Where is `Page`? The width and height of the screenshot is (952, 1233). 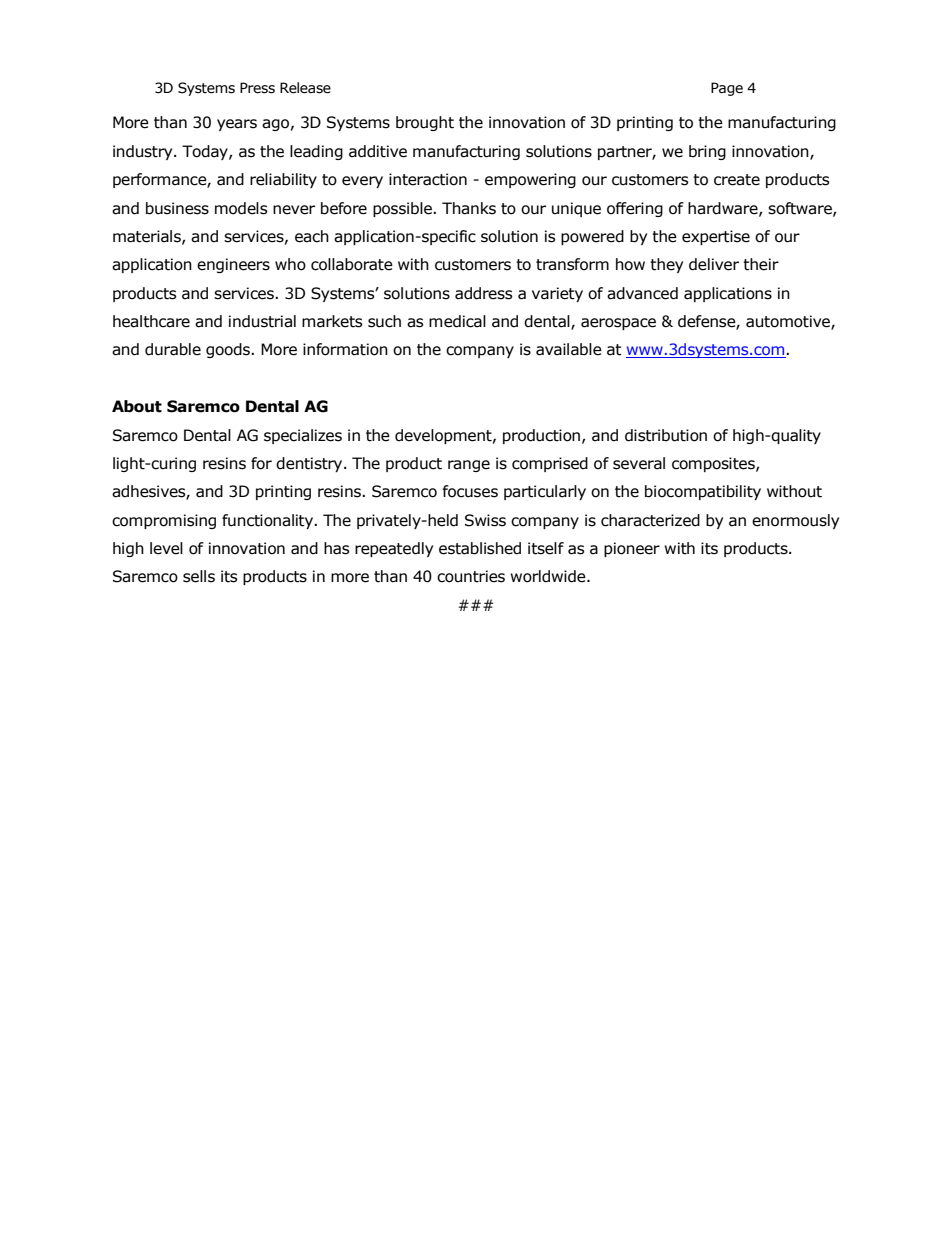
Page is located at coordinates (727, 89).
